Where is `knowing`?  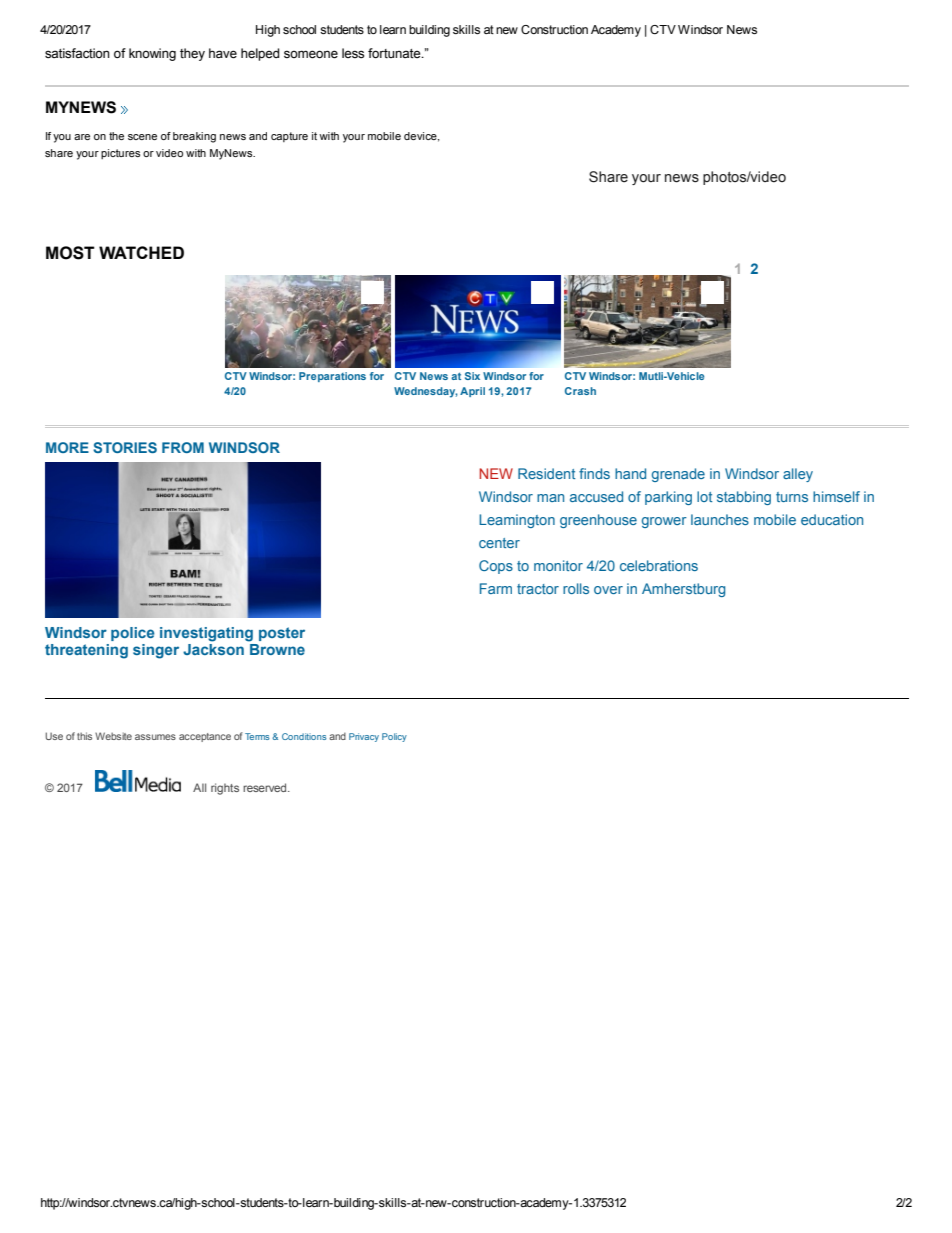
knowing is located at coordinates (152, 54).
